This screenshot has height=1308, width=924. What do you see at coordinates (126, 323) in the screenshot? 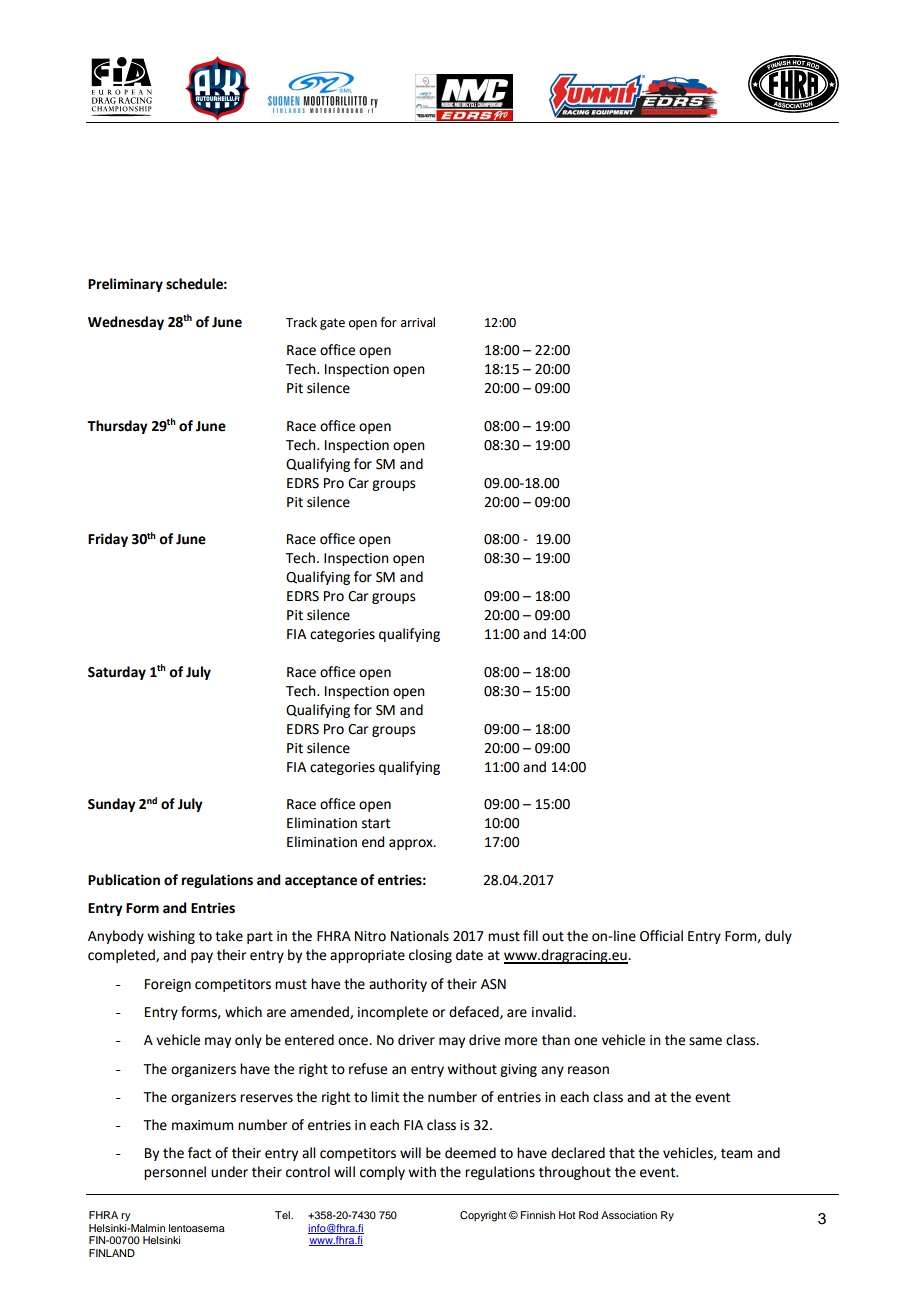
I see `Wednesday` at bounding box center [126, 323].
